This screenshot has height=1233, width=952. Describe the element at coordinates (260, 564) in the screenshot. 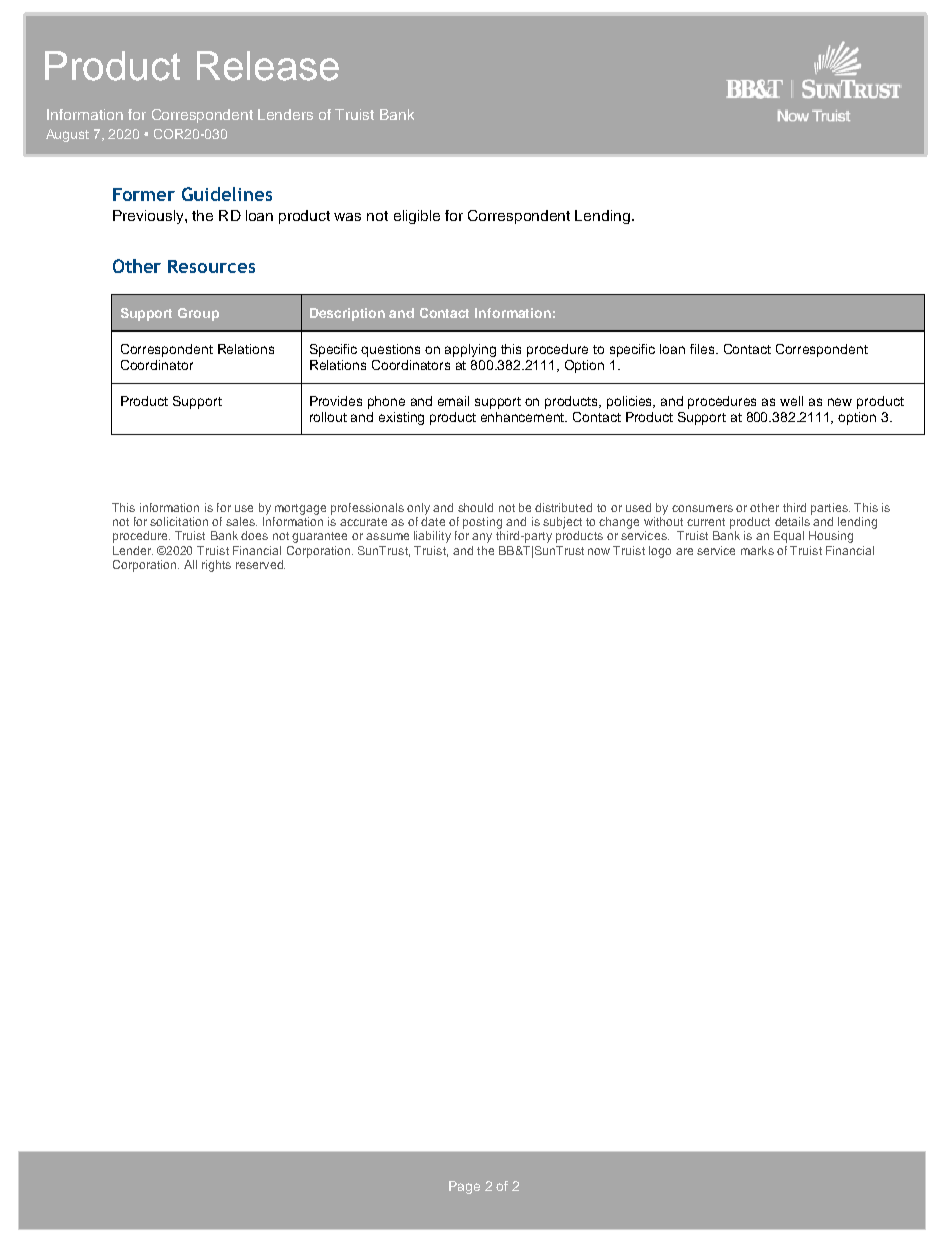

I see `reserved` at that location.
